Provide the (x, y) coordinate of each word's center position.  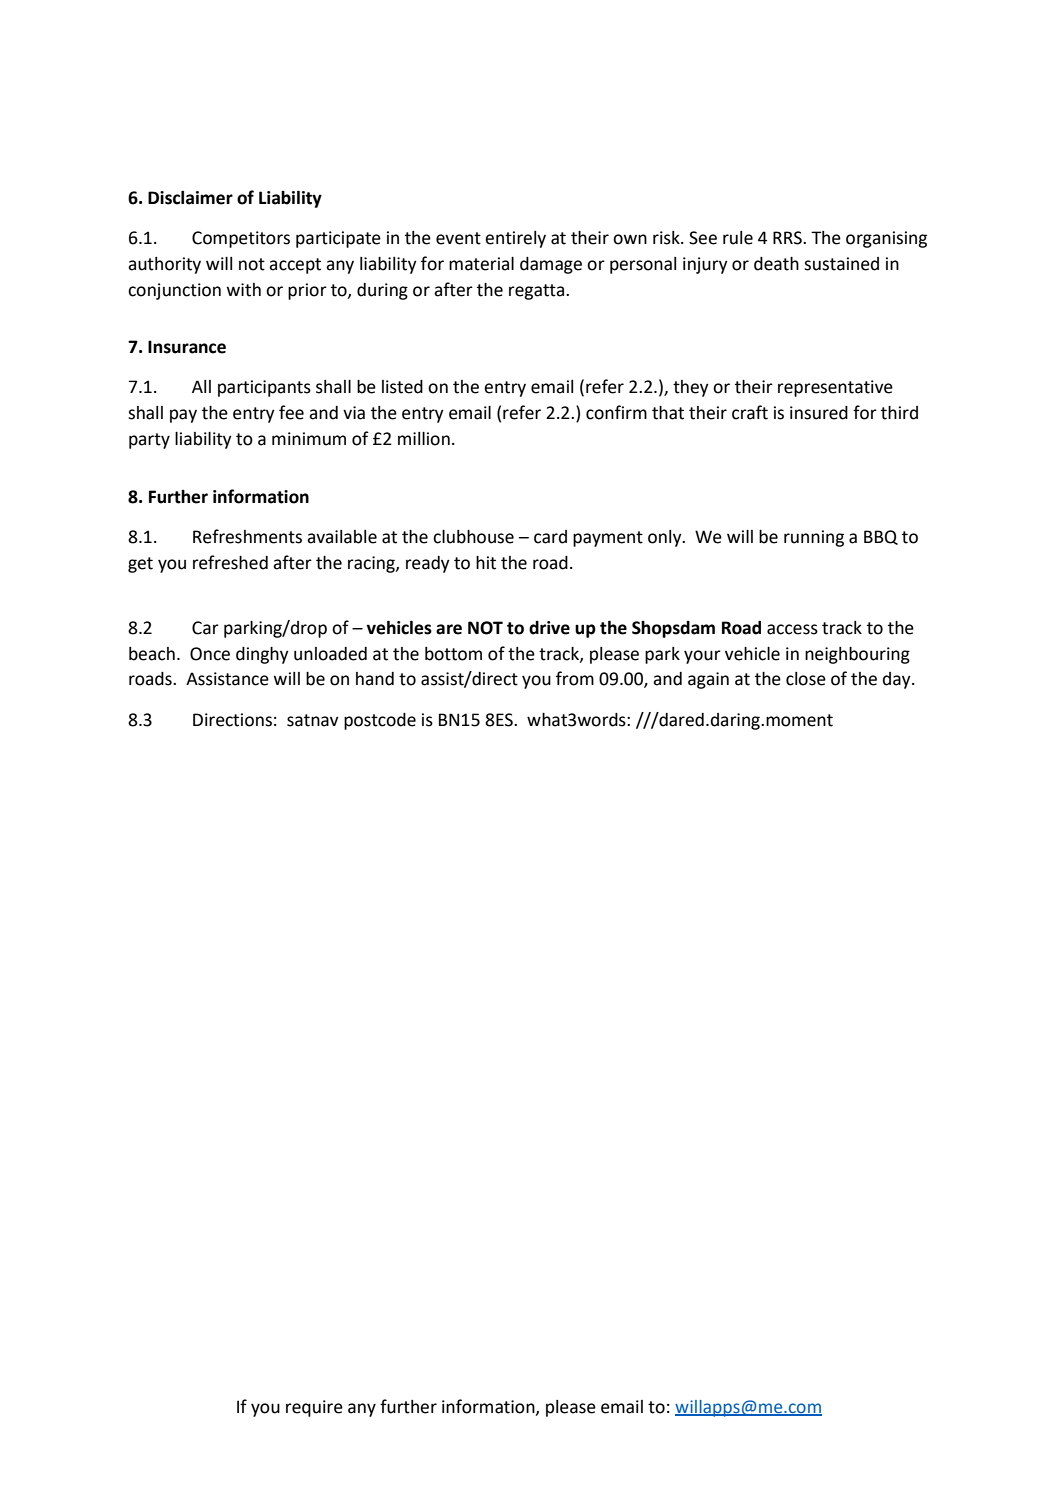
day (898, 680)
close (806, 679)
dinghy (262, 655)
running (814, 538)
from (575, 678)
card (550, 537)
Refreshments (247, 536)
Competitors (241, 239)
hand (375, 679)
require (314, 1408)
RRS (788, 238)
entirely (515, 239)
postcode (380, 721)
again (708, 680)
